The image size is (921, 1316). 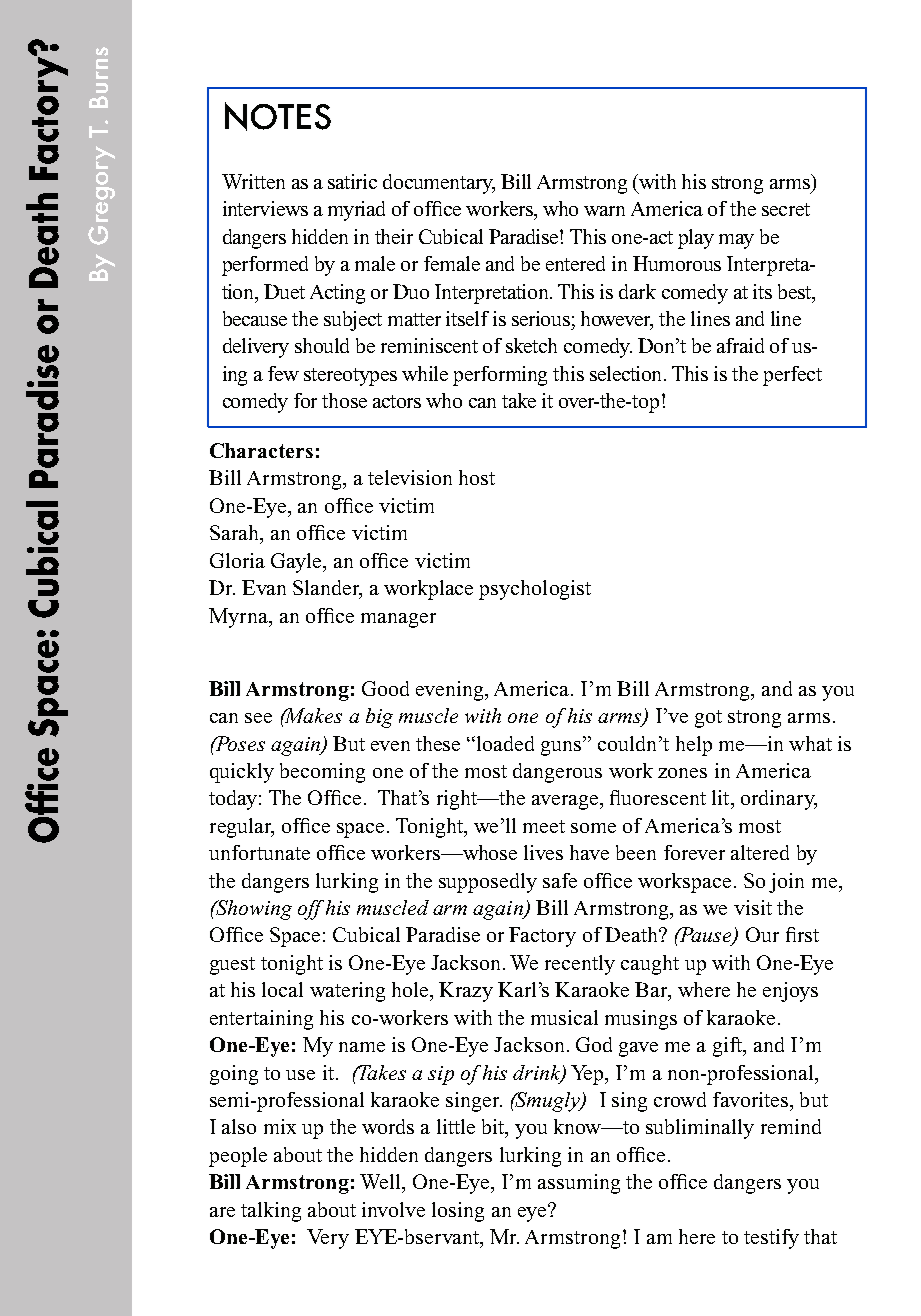 I want to click on supposedly, so click(x=488, y=883).
